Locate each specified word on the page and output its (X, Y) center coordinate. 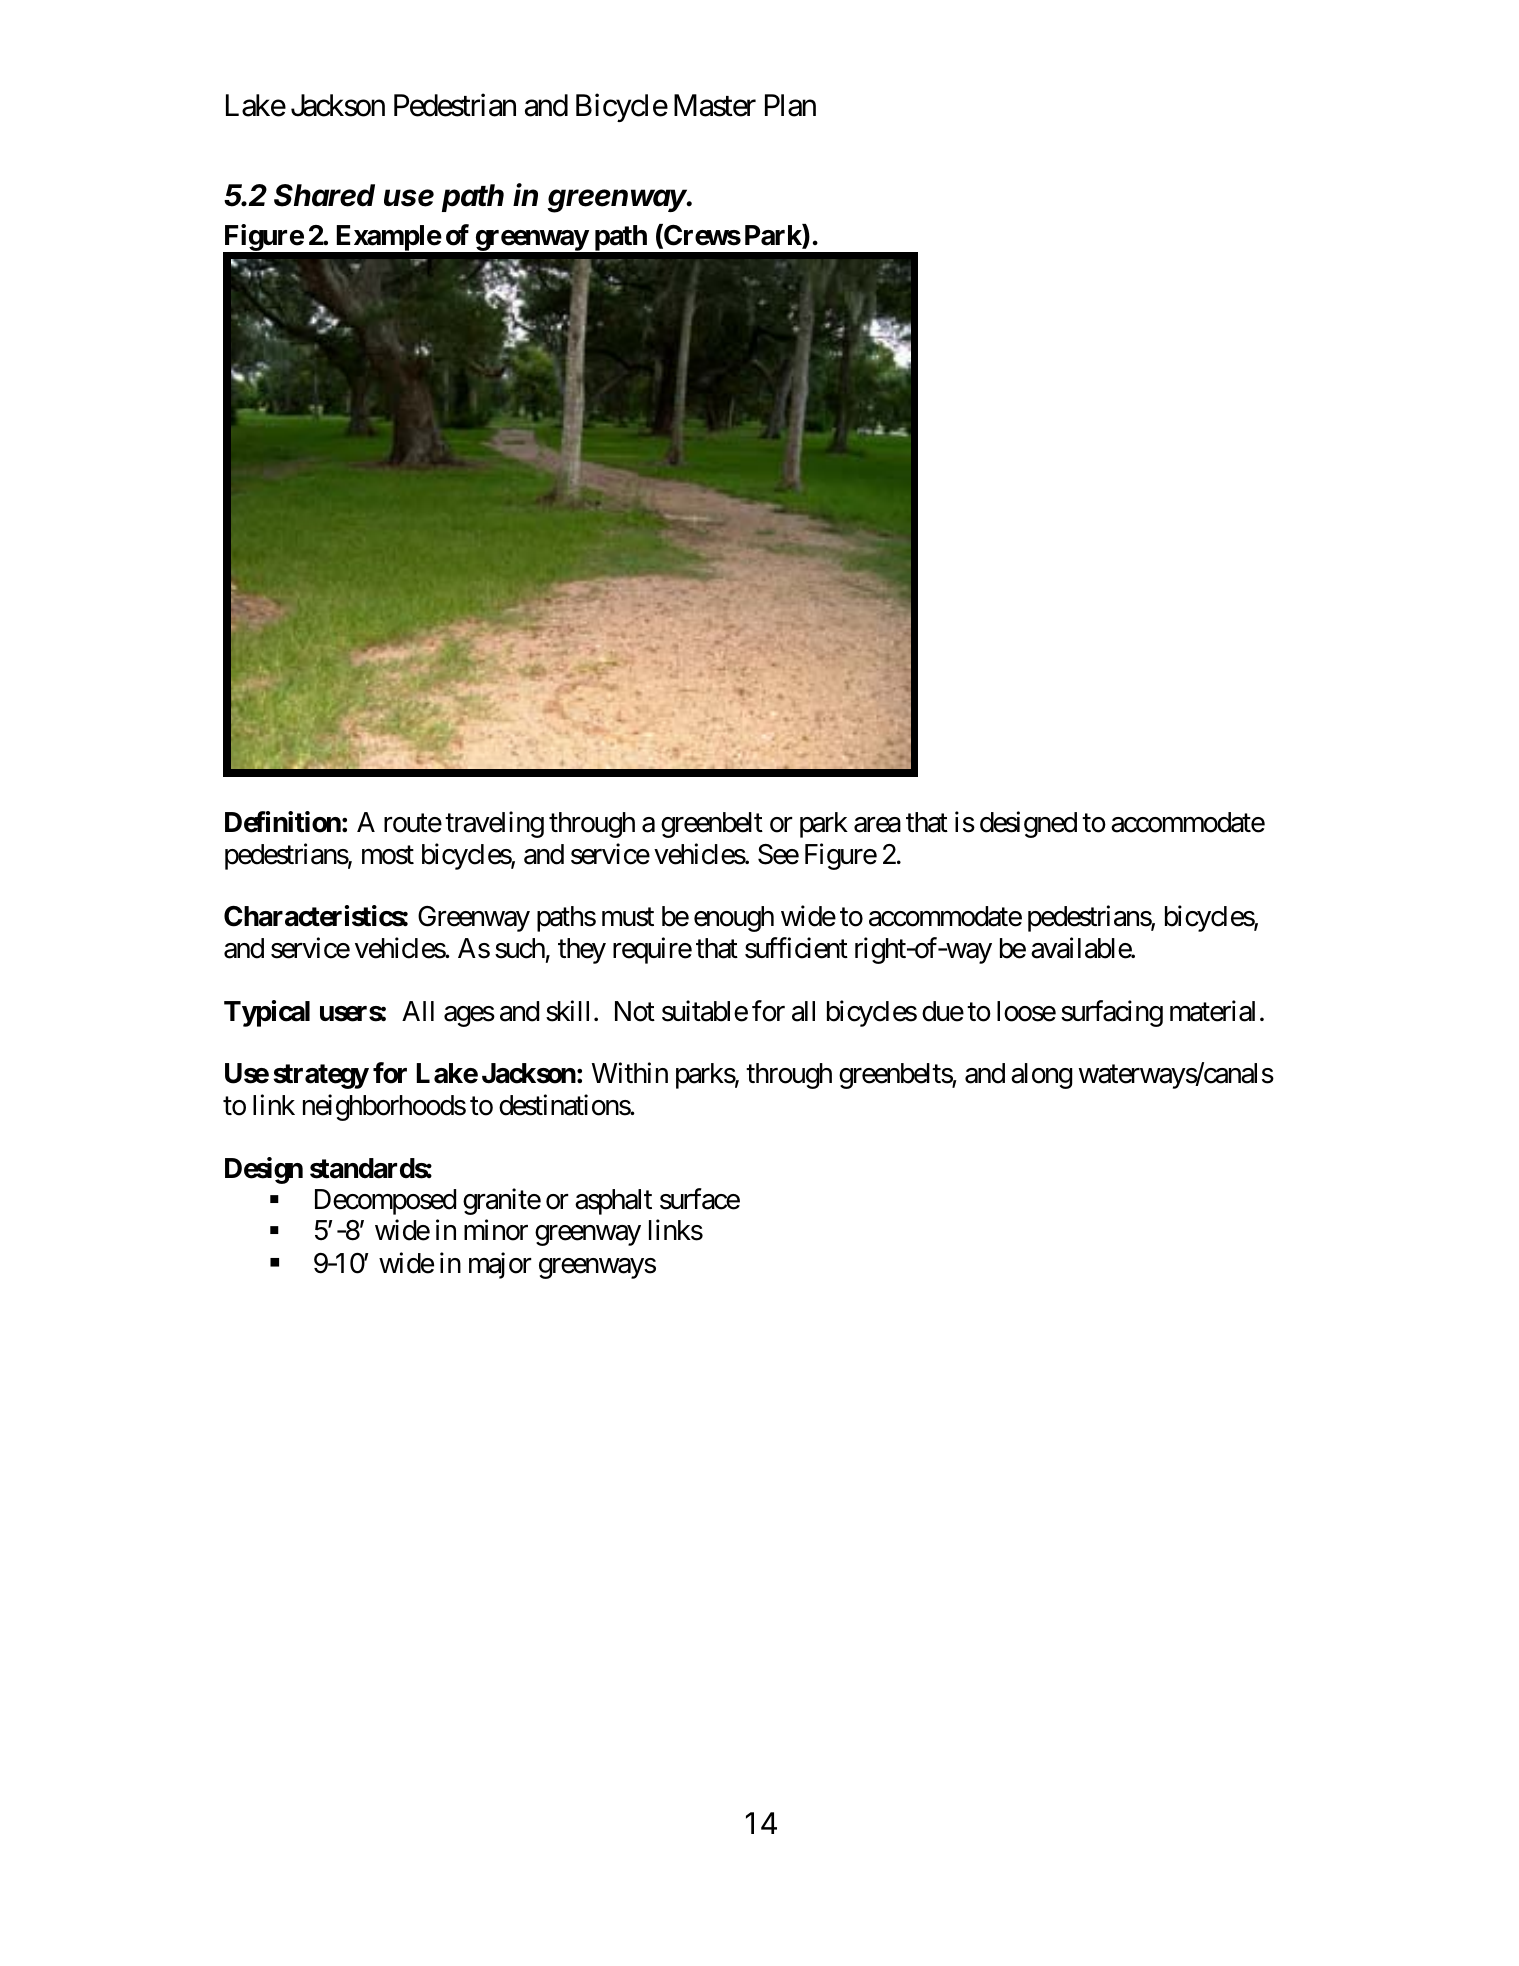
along (1041, 1076)
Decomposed (385, 1202)
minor (496, 1230)
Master (715, 105)
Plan (790, 105)
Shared (324, 195)
